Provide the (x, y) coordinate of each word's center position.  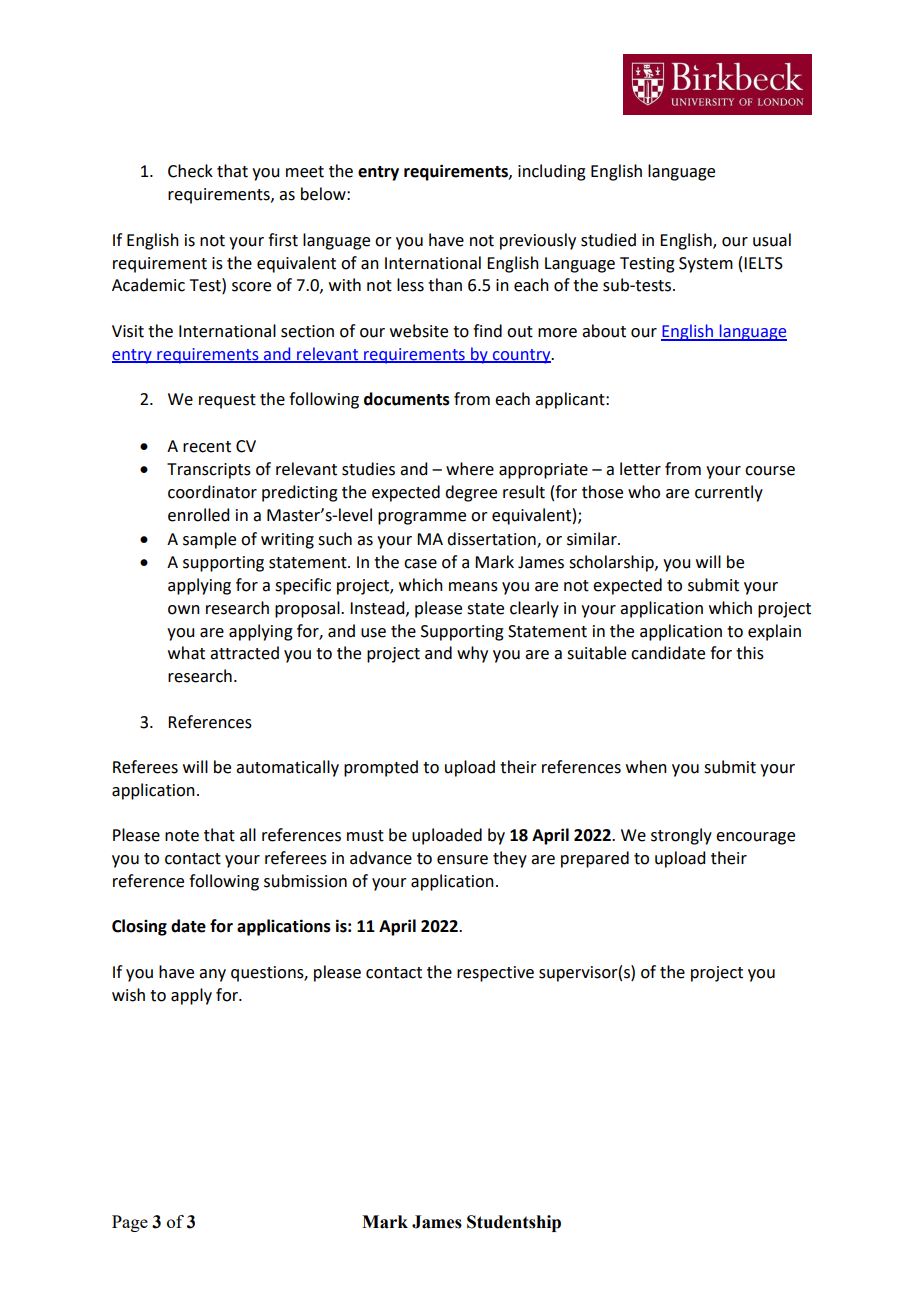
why (472, 654)
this (750, 653)
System (706, 265)
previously (538, 241)
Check (190, 171)
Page (130, 1223)
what (186, 653)
